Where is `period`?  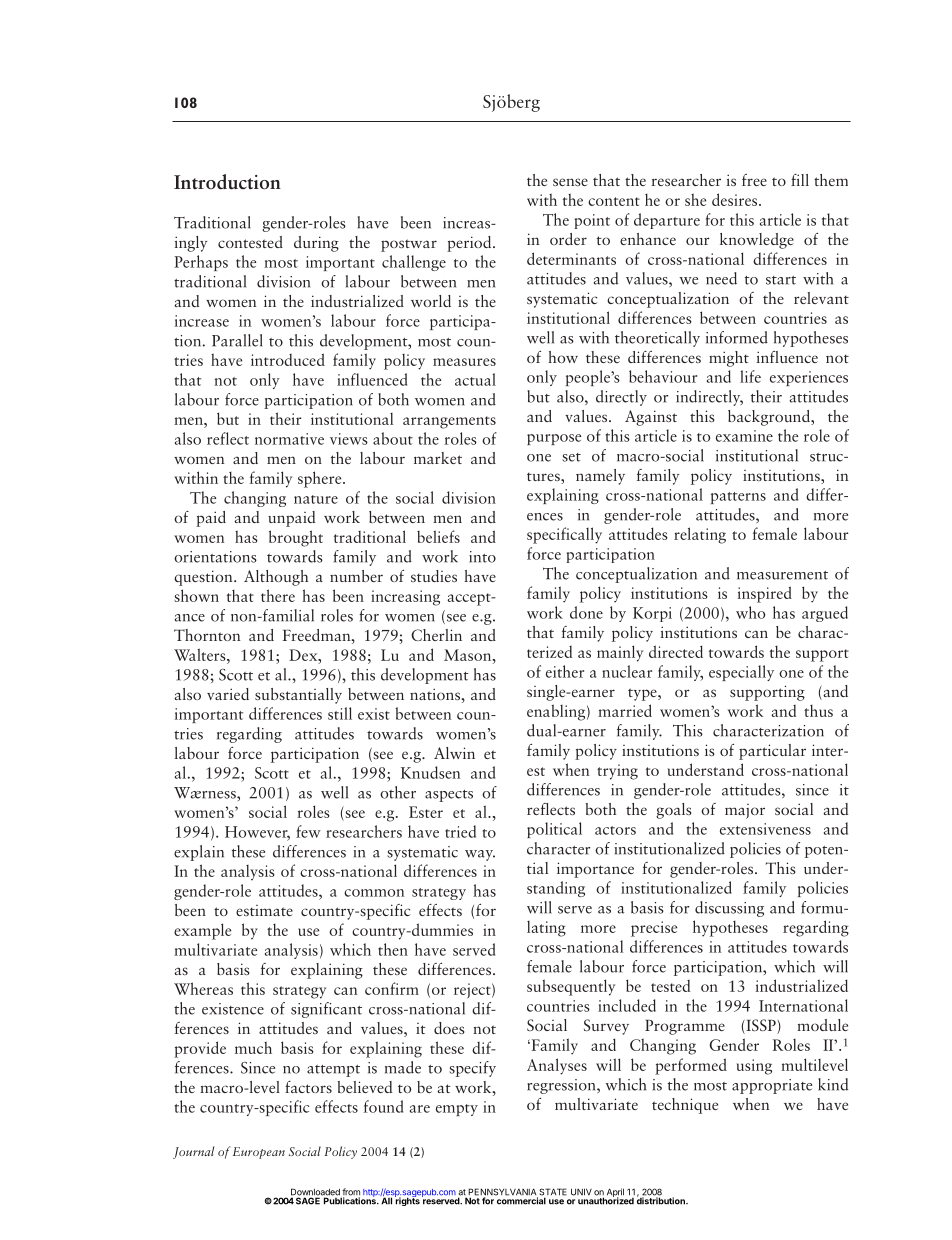
period is located at coordinates (470, 244).
